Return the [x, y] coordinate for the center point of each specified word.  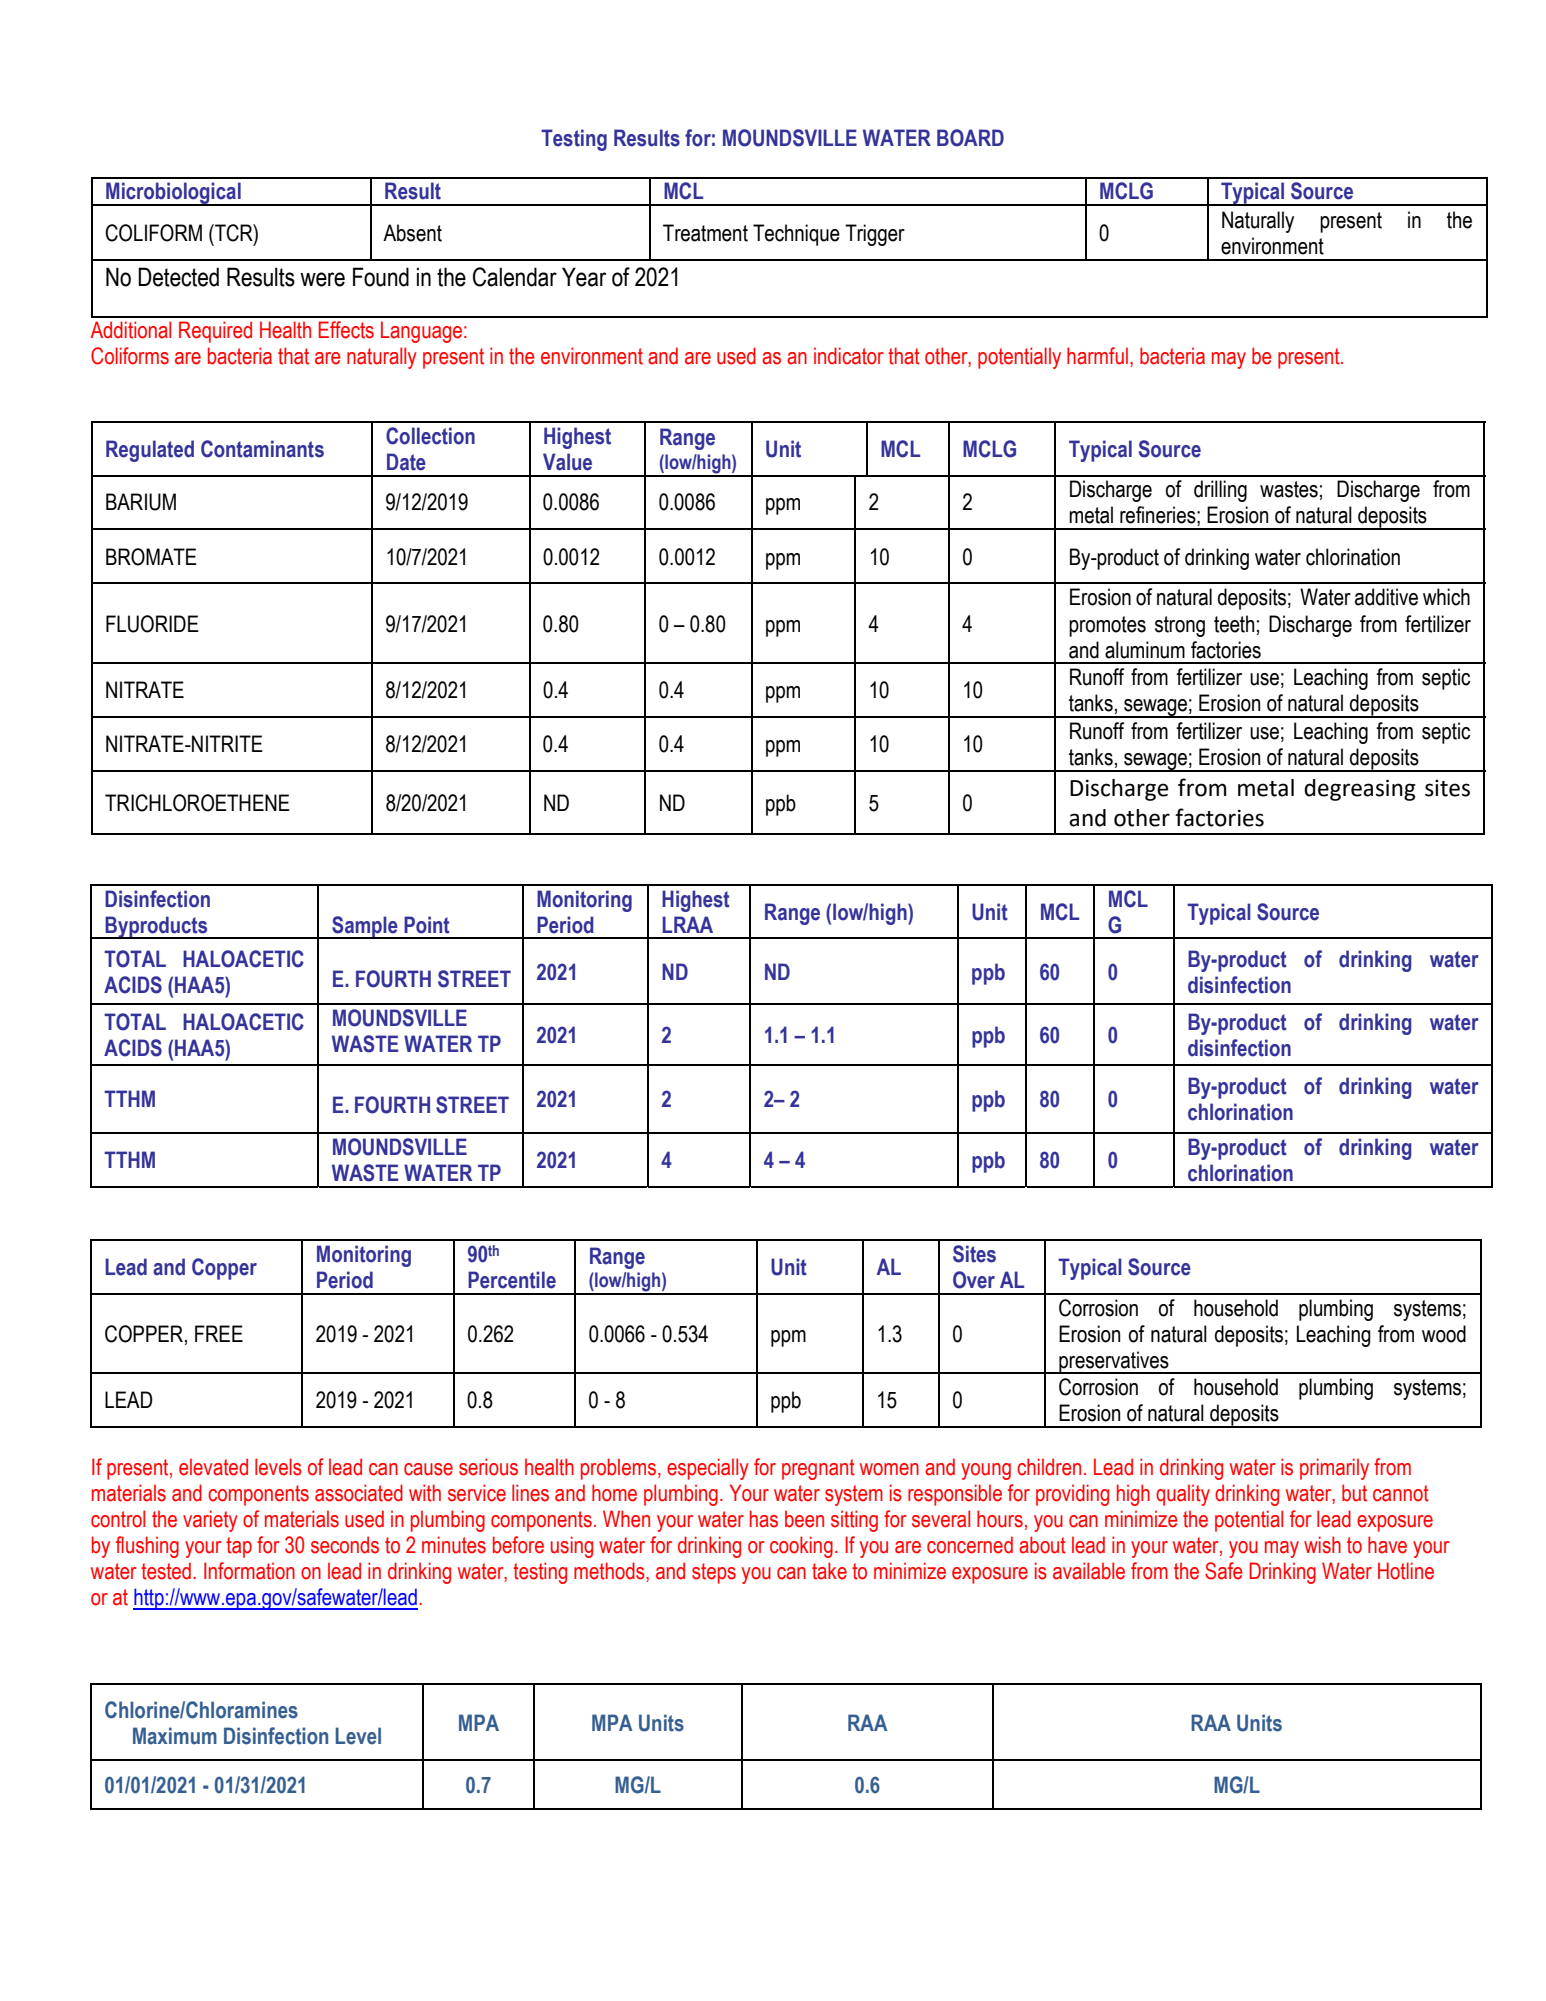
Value [567, 462]
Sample [365, 927]
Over [974, 1280]
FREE [219, 1333]
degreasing [1360, 790]
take [829, 1571]
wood [1444, 1334]
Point [427, 925]
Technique [796, 235]
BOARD [970, 138]
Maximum [175, 1736]
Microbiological [173, 194]
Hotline [1406, 1571]
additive [1386, 597]
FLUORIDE [152, 624]
